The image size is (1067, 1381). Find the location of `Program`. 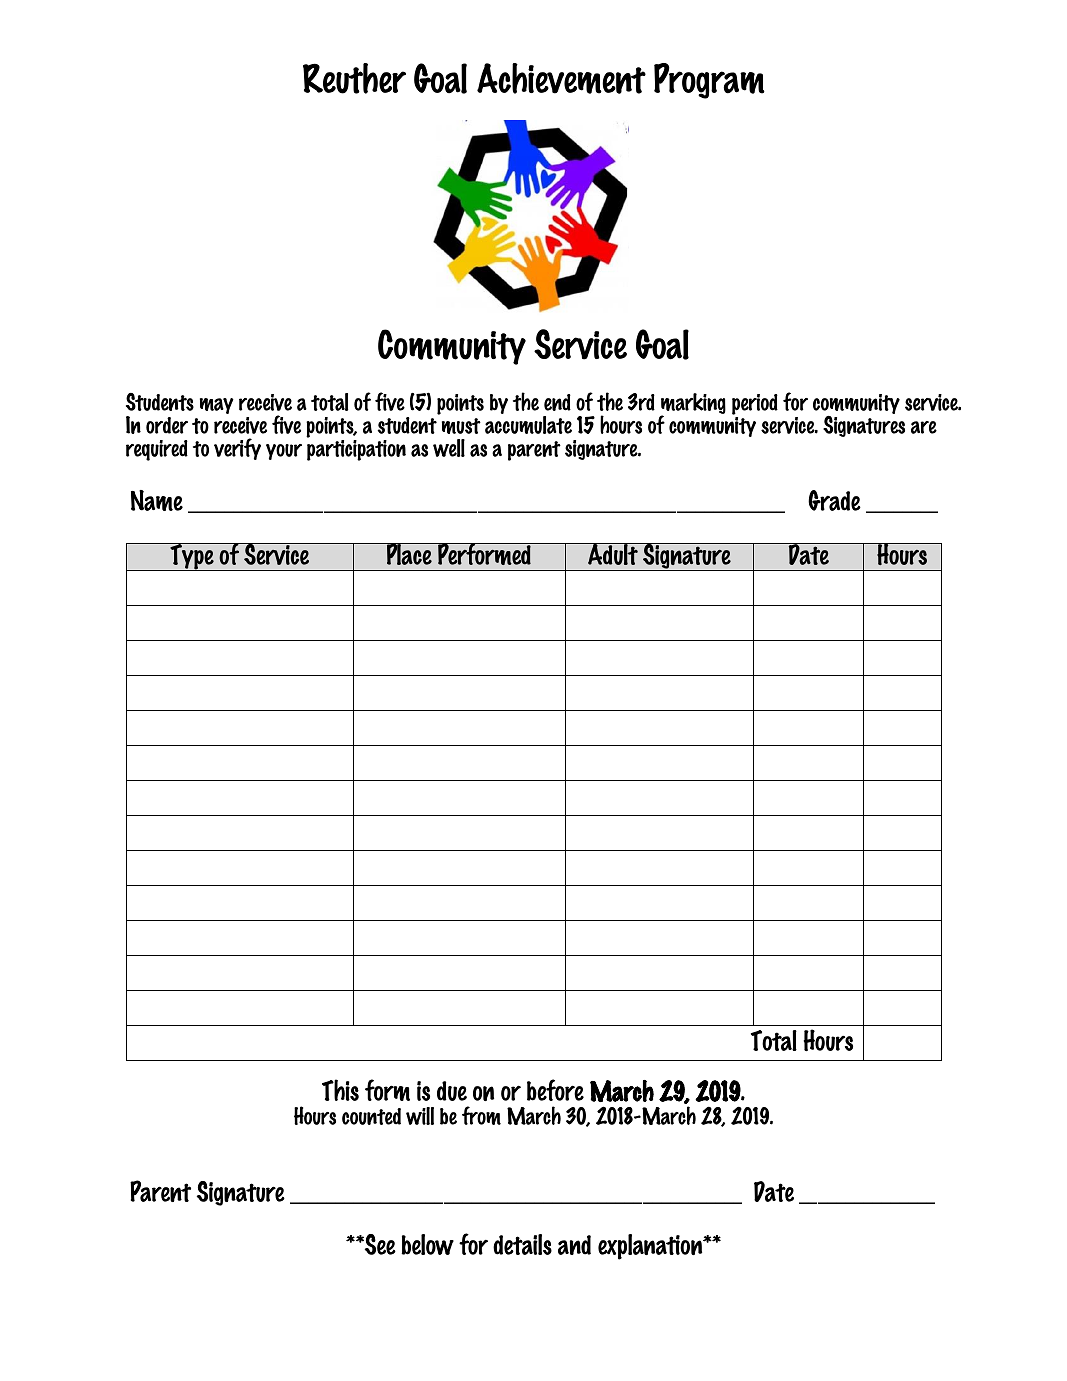

Program is located at coordinates (709, 81).
